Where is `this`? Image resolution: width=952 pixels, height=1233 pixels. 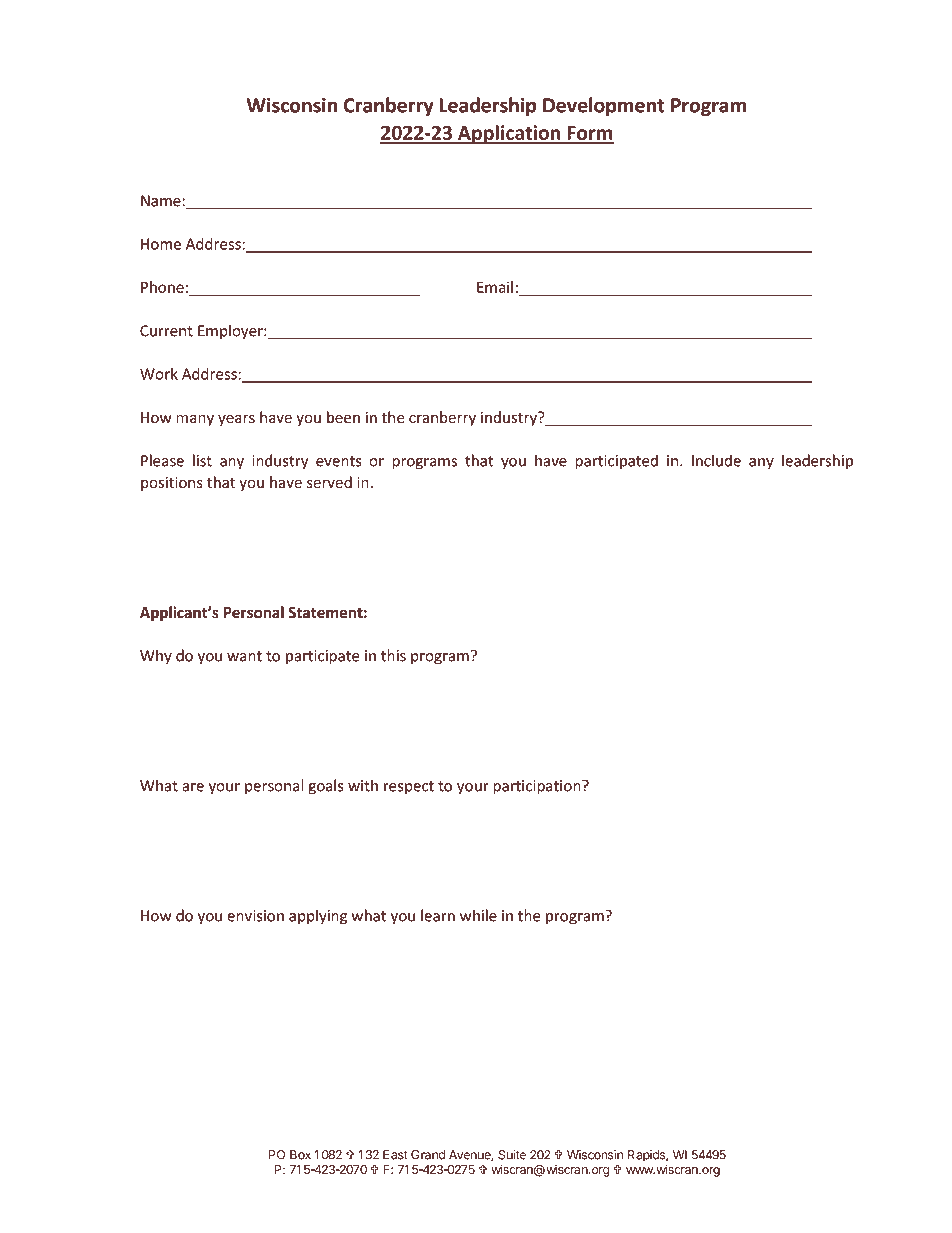
this is located at coordinates (393, 655).
